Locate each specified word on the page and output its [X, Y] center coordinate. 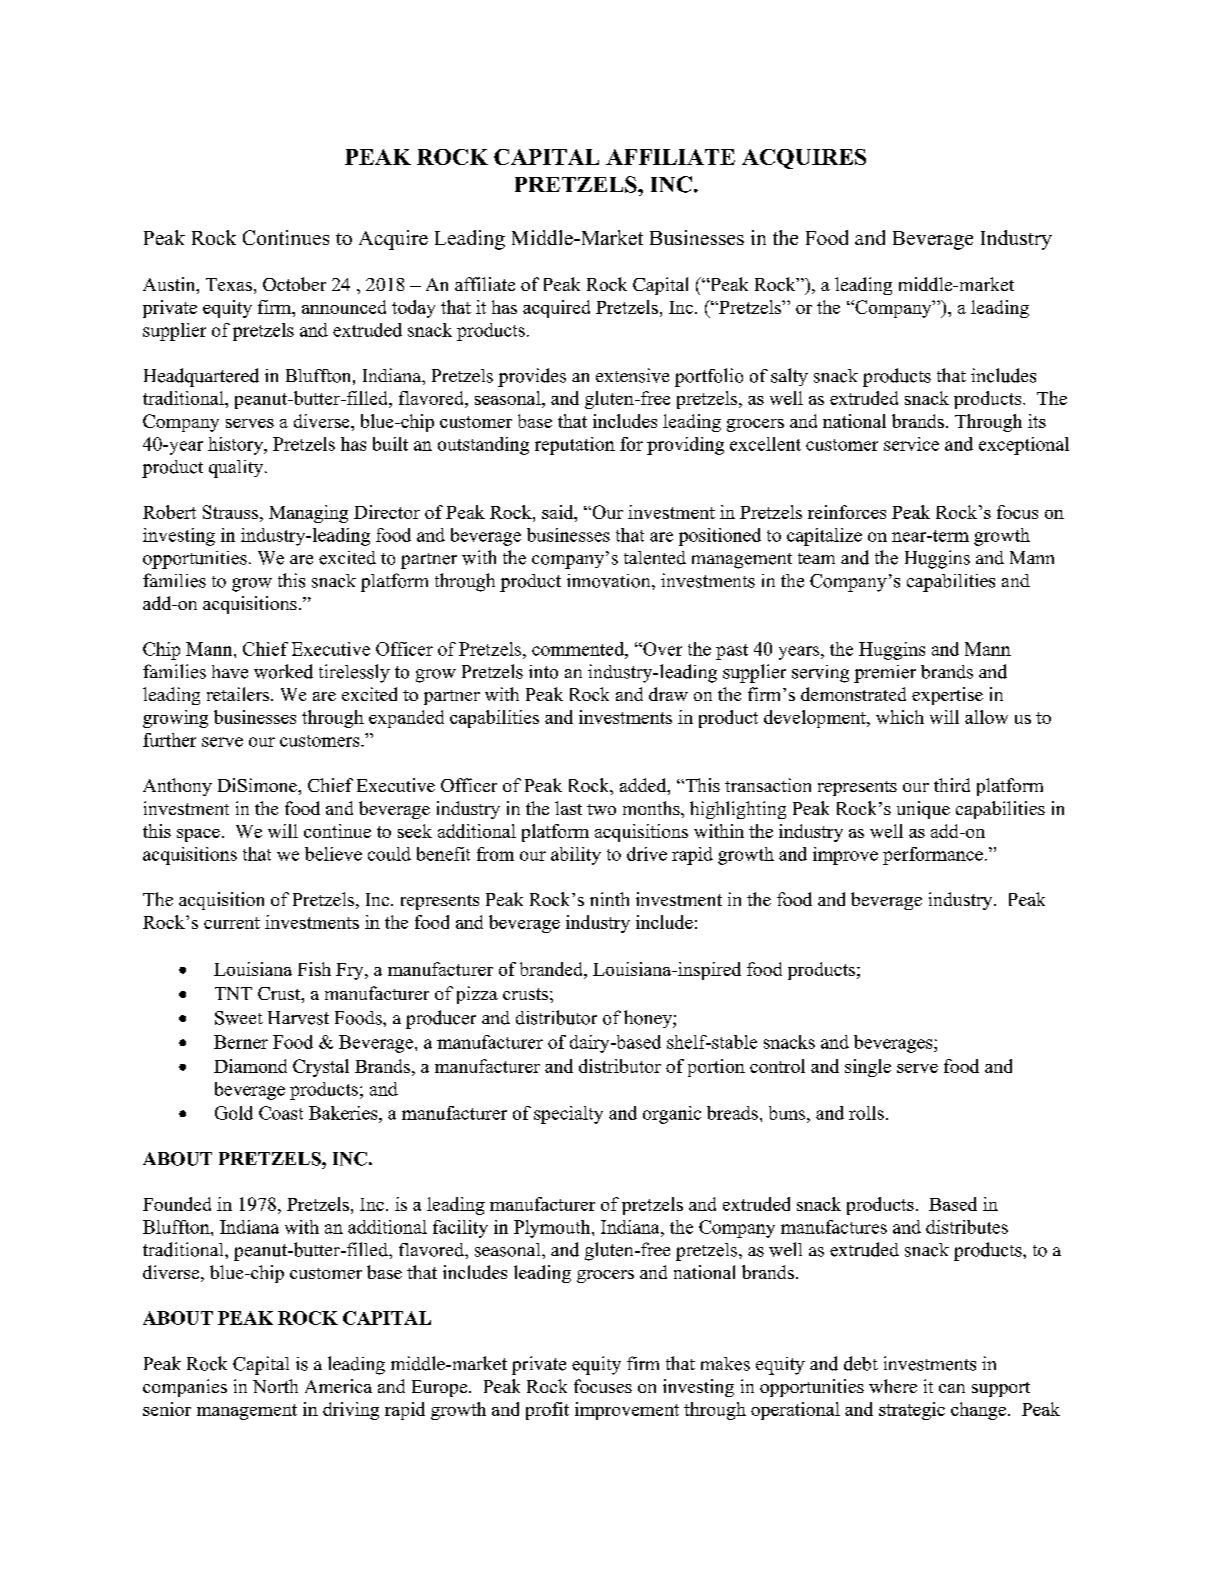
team [816, 558]
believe [333, 854]
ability [576, 856]
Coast [281, 1113]
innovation [610, 581]
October [294, 284]
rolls [866, 1113]
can [952, 1388]
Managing [308, 514]
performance [933, 856]
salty [789, 377]
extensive [632, 375]
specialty [568, 1115]
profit [547, 1411]
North [275, 1386]
